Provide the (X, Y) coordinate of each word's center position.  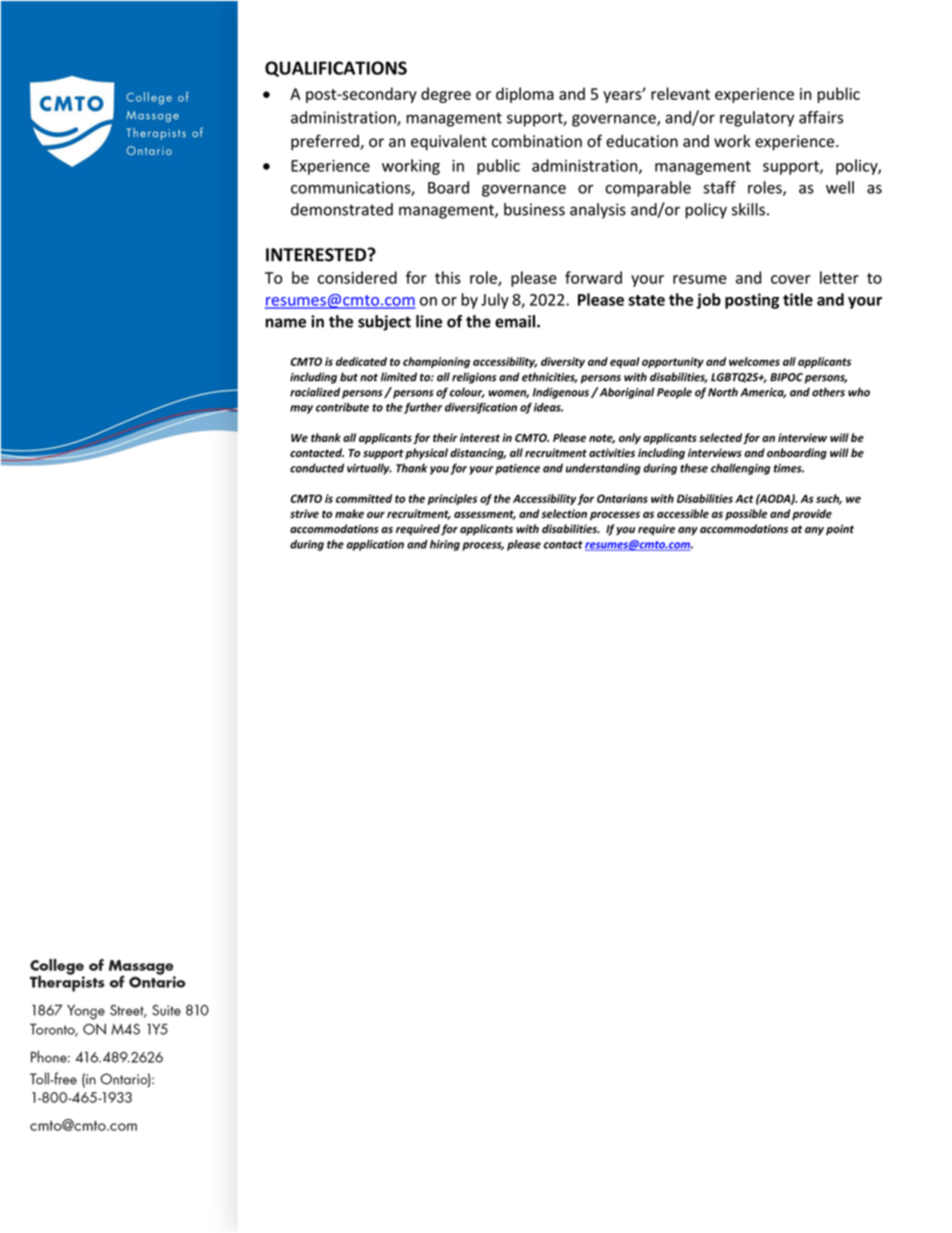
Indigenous (561, 393)
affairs (821, 117)
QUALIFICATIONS (336, 69)
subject (384, 323)
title (798, 299)
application (375, 545)
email (516, 321)
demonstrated (342, 209)
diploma (525, 95)
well (840, 187)
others (828, 392)
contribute (342, 407)
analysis (598, 211)
